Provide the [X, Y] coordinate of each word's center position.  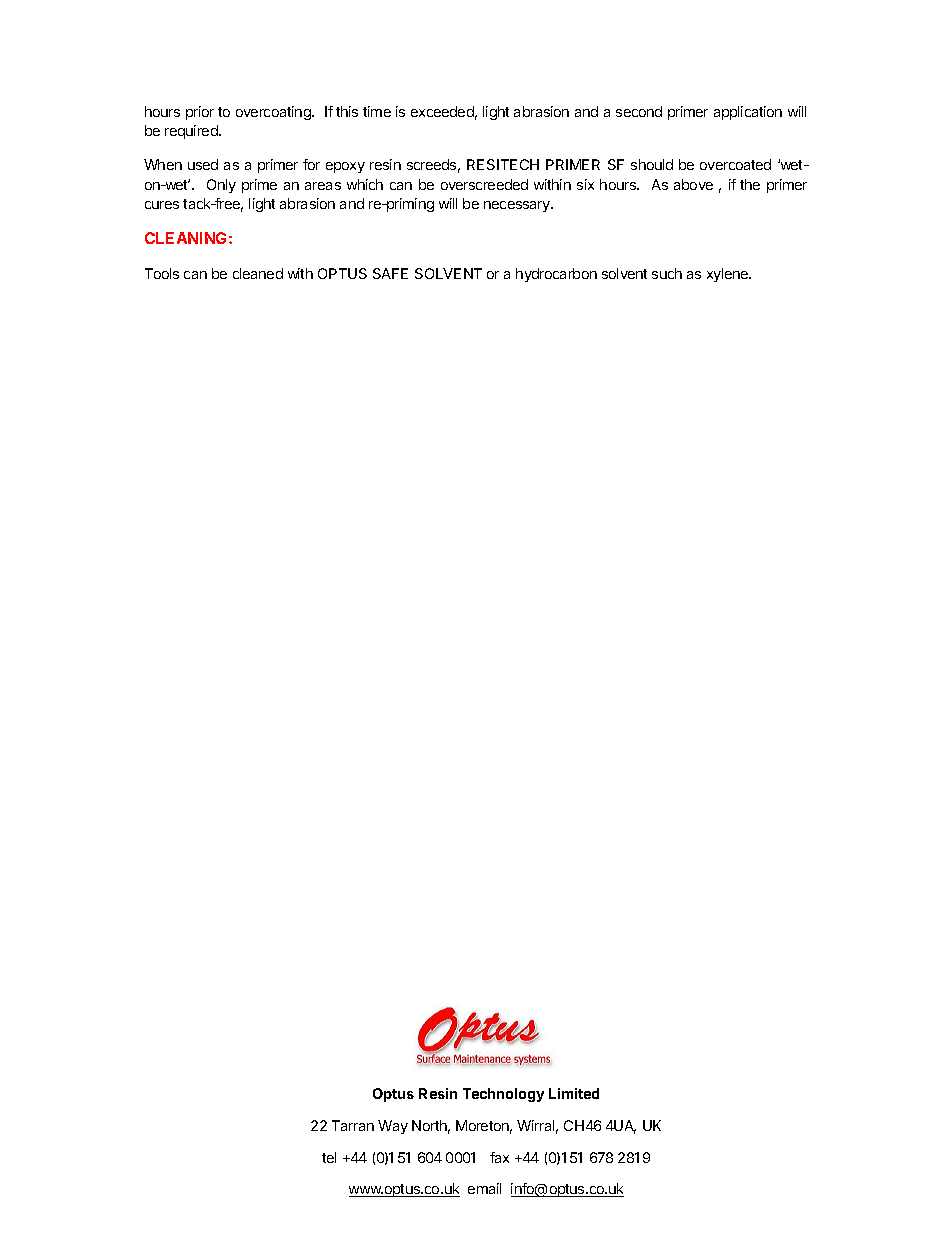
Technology [503, 1095]
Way [393, 1127]
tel [329, 1157]
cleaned [258, 273]
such [667, 273]
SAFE [390, 273]
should [652, 164]
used [203, 164]
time [377, 111]
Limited [574, 1093]
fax [499, 1157]
